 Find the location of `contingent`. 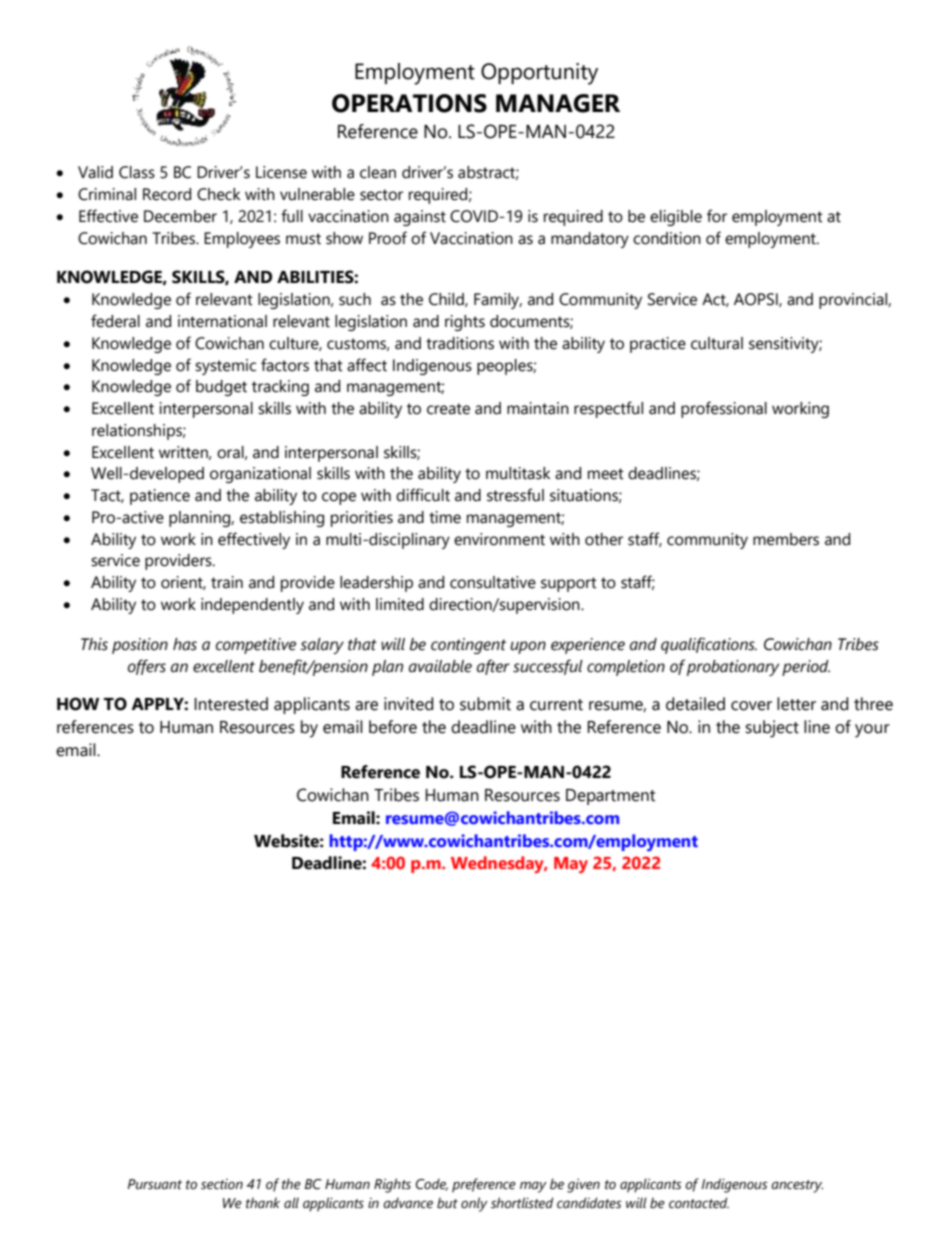

contingent is located at coordinates (468, 646).
